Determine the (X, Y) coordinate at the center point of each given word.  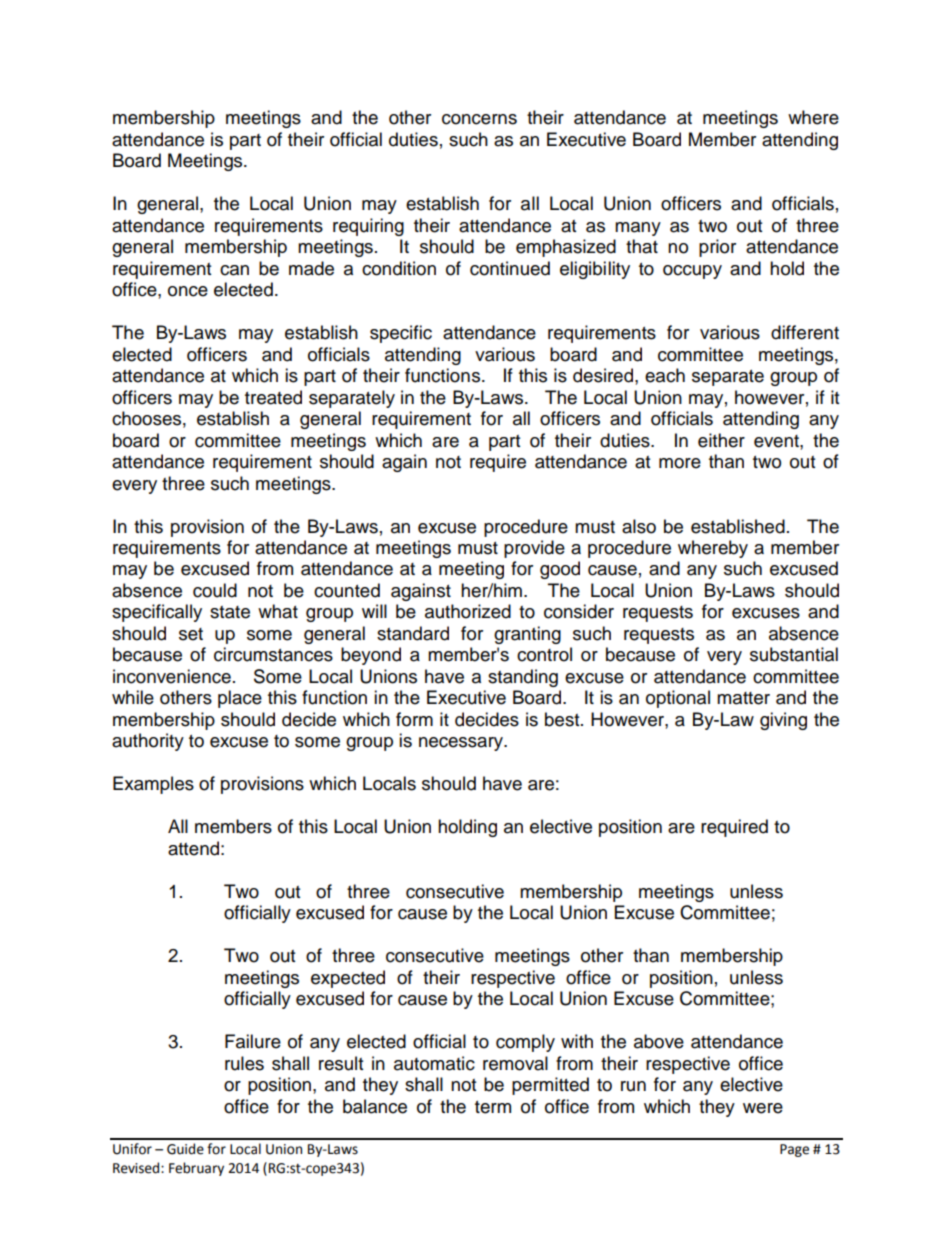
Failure (253, 1041)
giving (783, 721)
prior (717, 248)
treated (273, 397)
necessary (462, 744)
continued (510, 268)
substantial (794, 654)
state (230, 612)
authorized (468, 611)
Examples (153, 785)
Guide (185, 1149)
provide (534, 549)
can (234, 270)
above (659, 1041)
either (721, 440)
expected (348, 979)
